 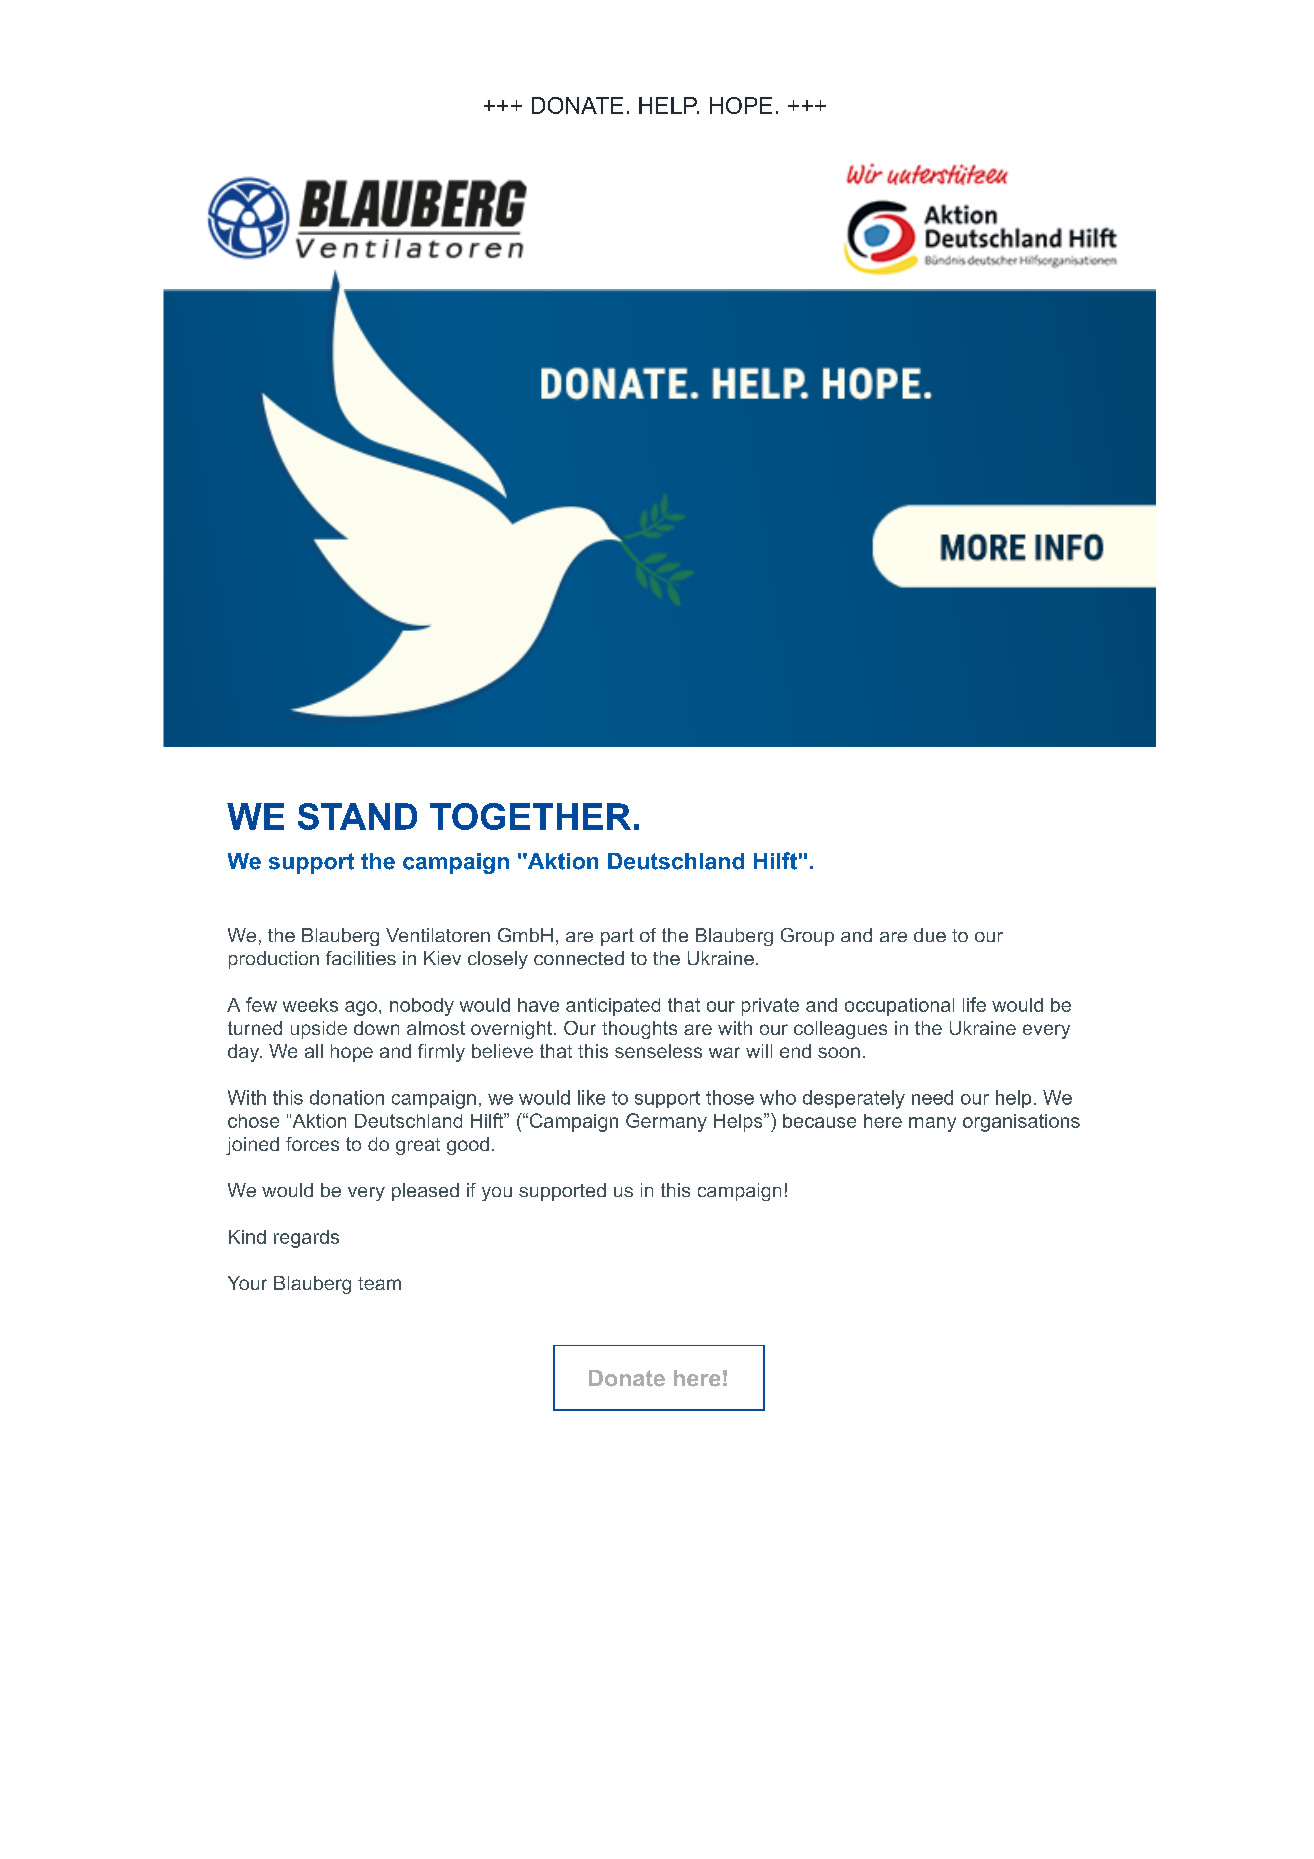 I want to click on TOGETHER, so click(x=530, y=816).
